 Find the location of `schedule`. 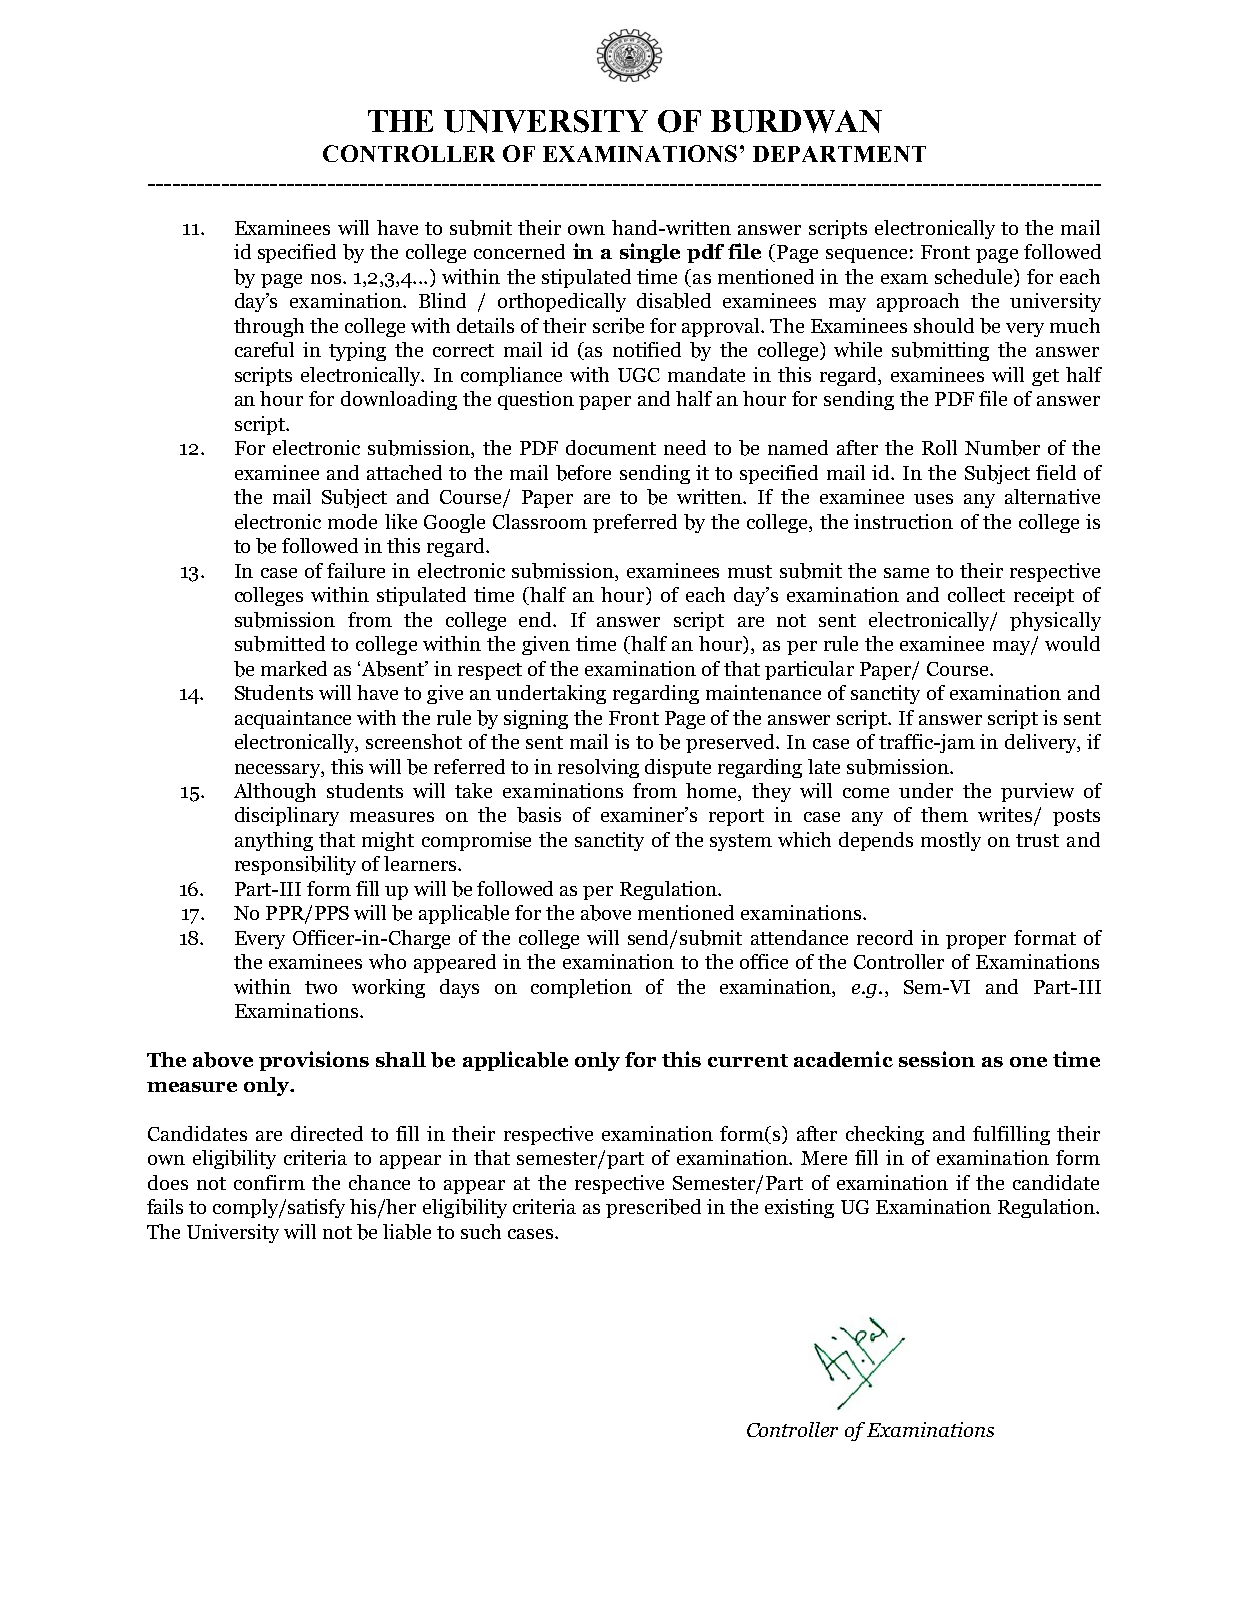

schedule is located at coordinates (975, 278).
